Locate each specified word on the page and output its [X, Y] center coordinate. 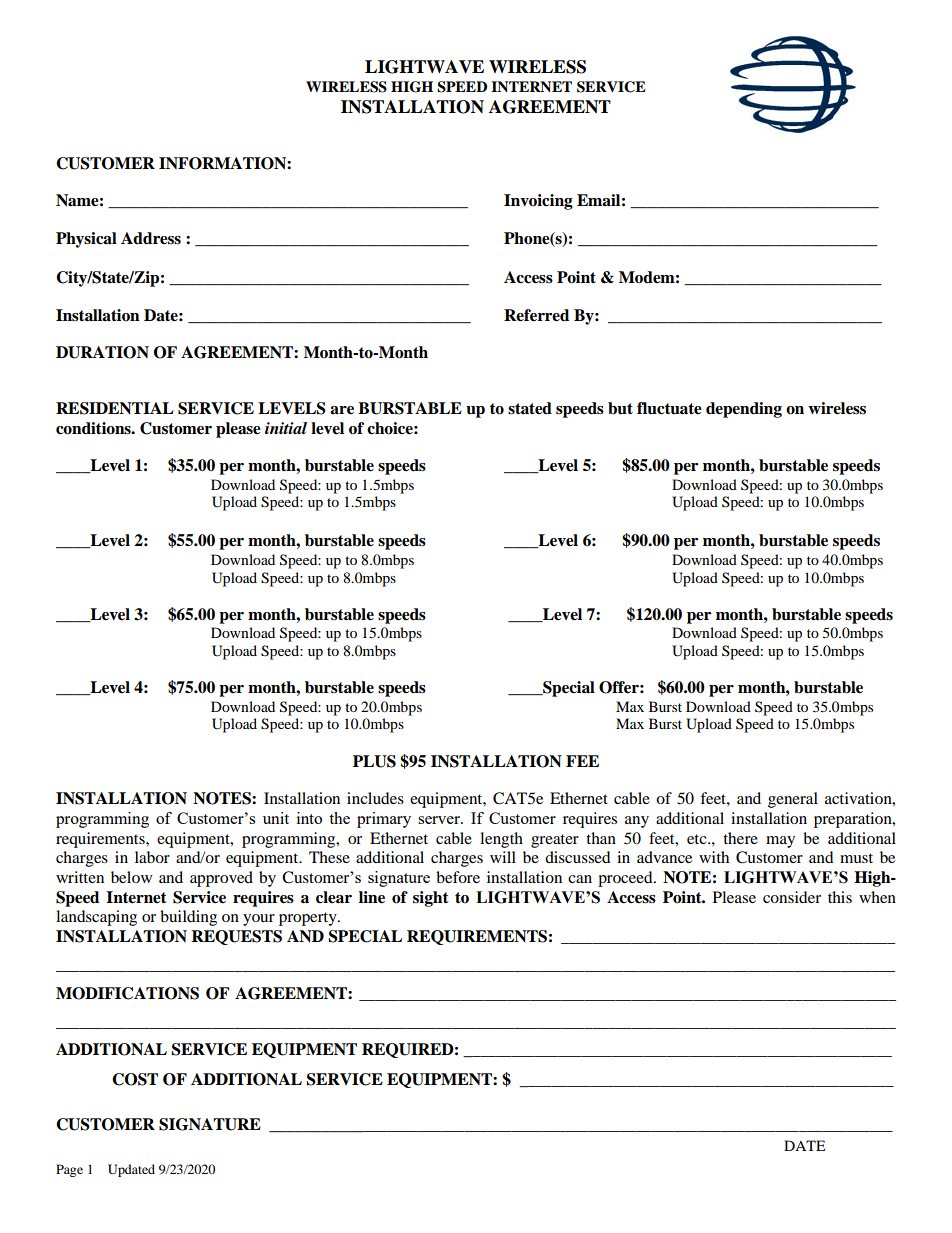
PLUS [374, 761]
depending [744, 410]
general [793, 800]
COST [135, 1079]
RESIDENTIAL [115, 408]
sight [431, 899]
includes [375, 798]
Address [151, 238]
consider [792, 897]
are [342, 410]
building [188, 918]
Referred [536, 315]
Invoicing [538, 202]
